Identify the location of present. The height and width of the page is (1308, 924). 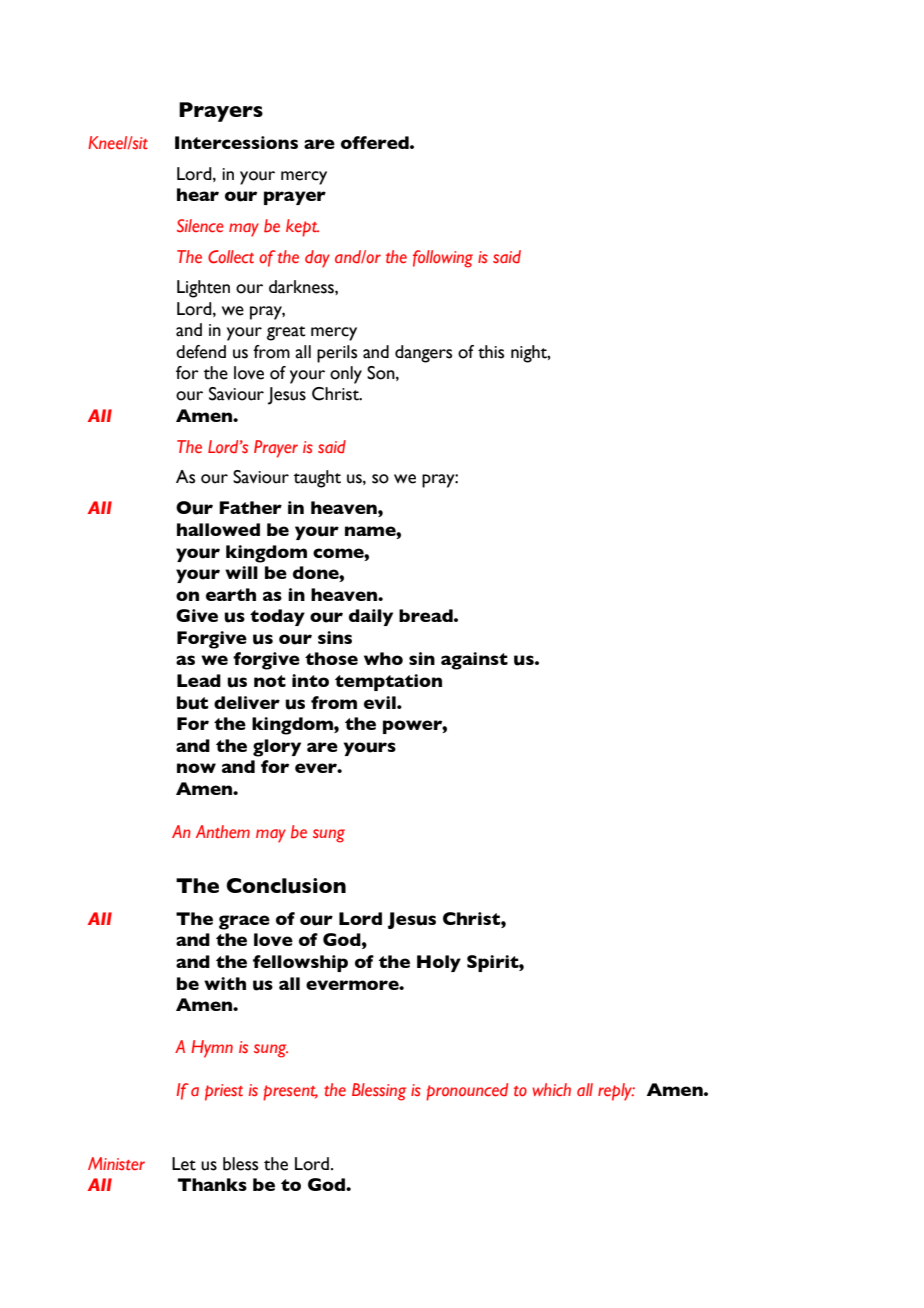
(290, 1093).
